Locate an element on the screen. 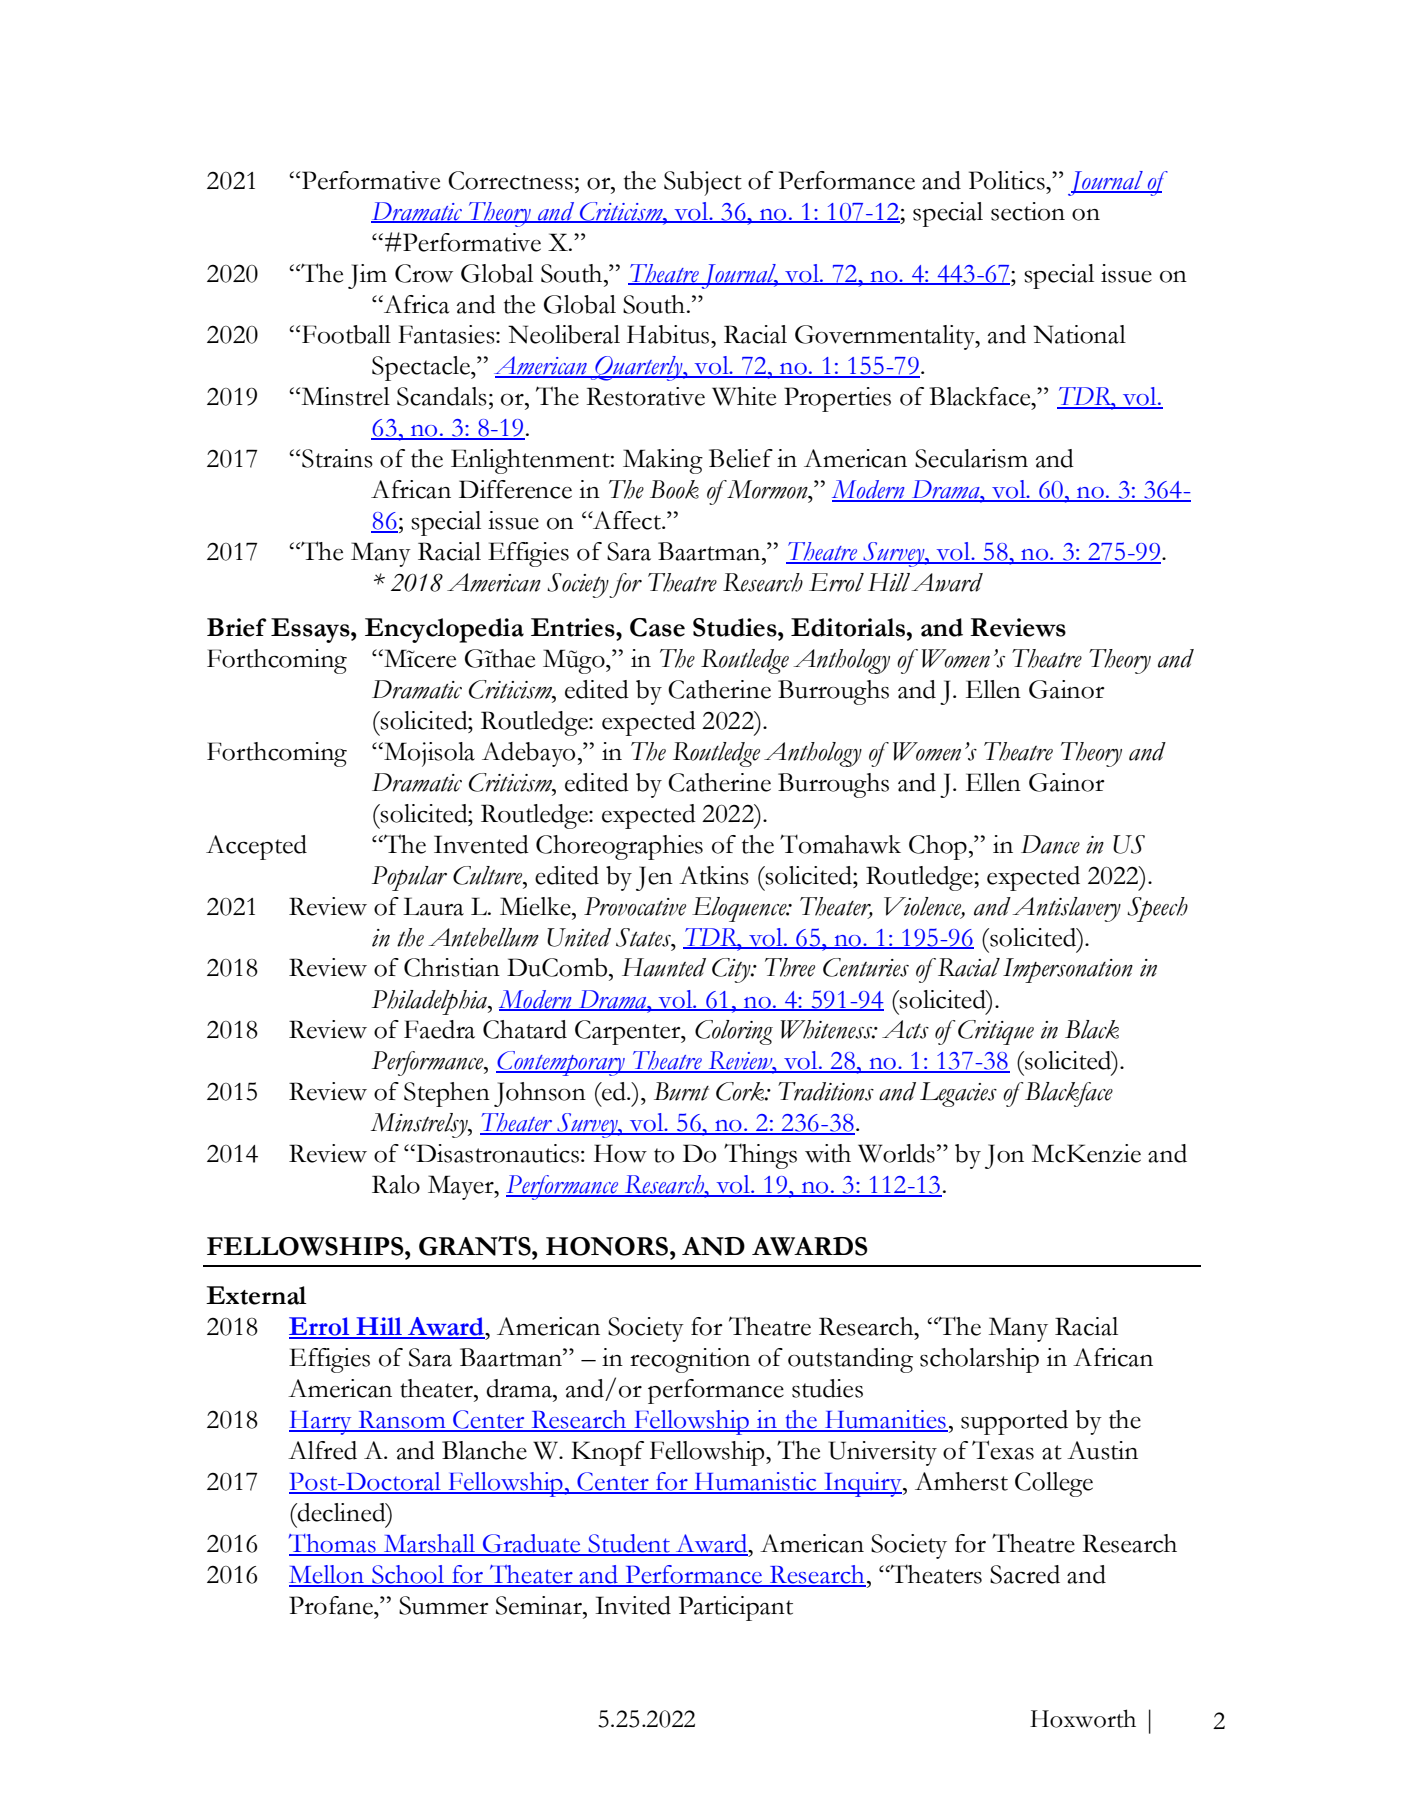  Thomas is located at coordinates (333, 1544).
